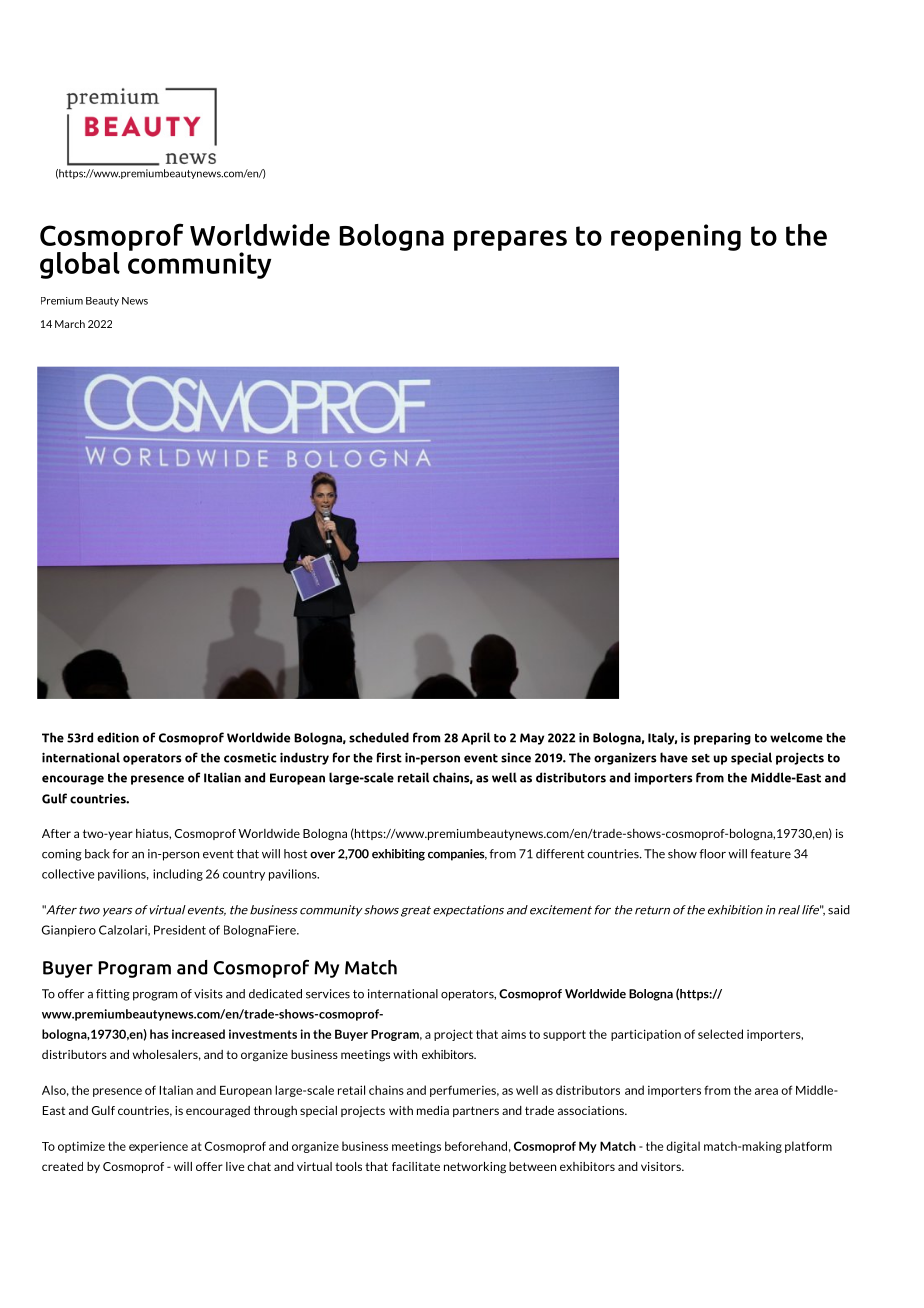 This screenshot has height=1308, width=924. I want to click on platform, so click(808, 1147).
